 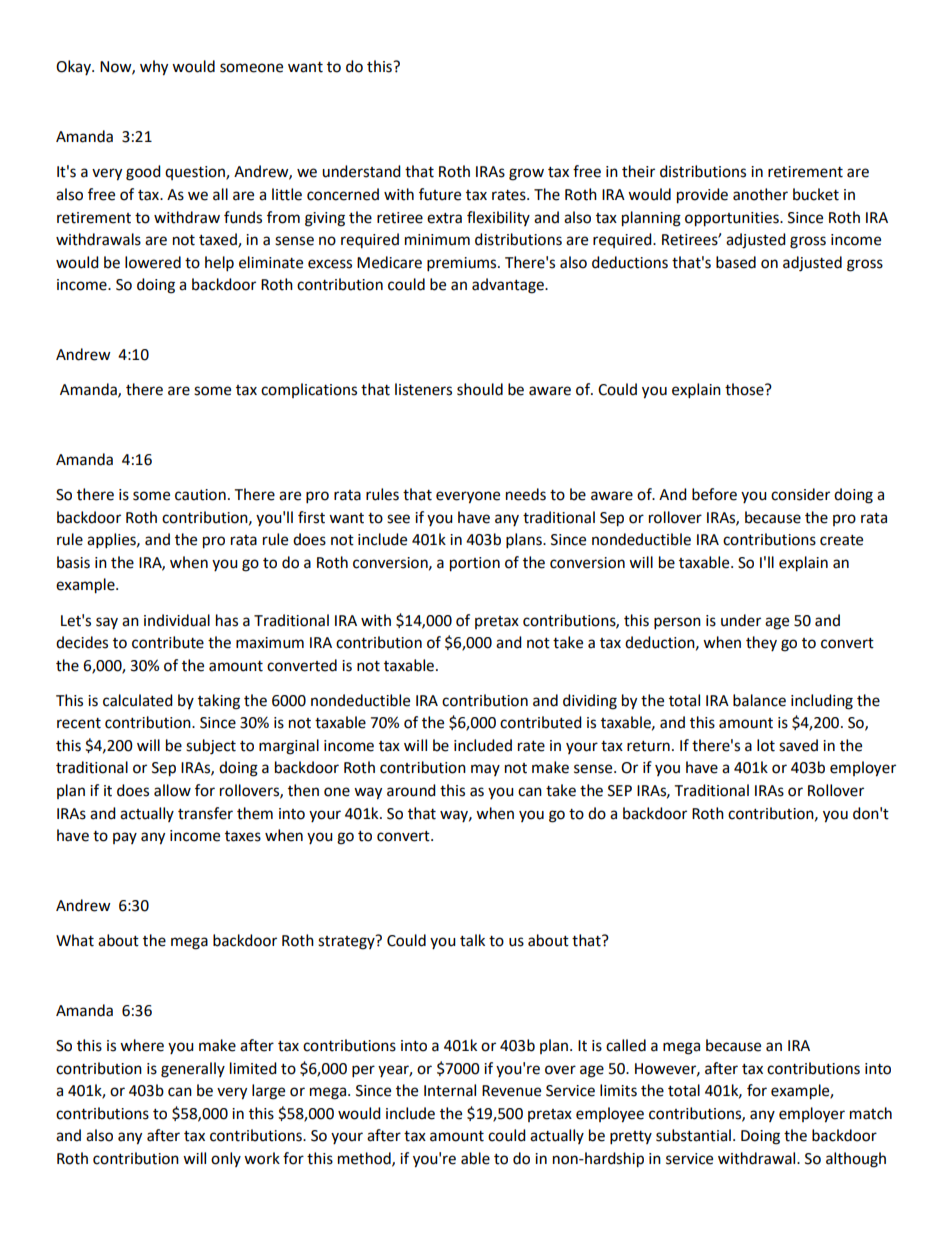 What do you see at coordinates (485, 770) in the page?
I see `may` at bounding box center [485, 770].
